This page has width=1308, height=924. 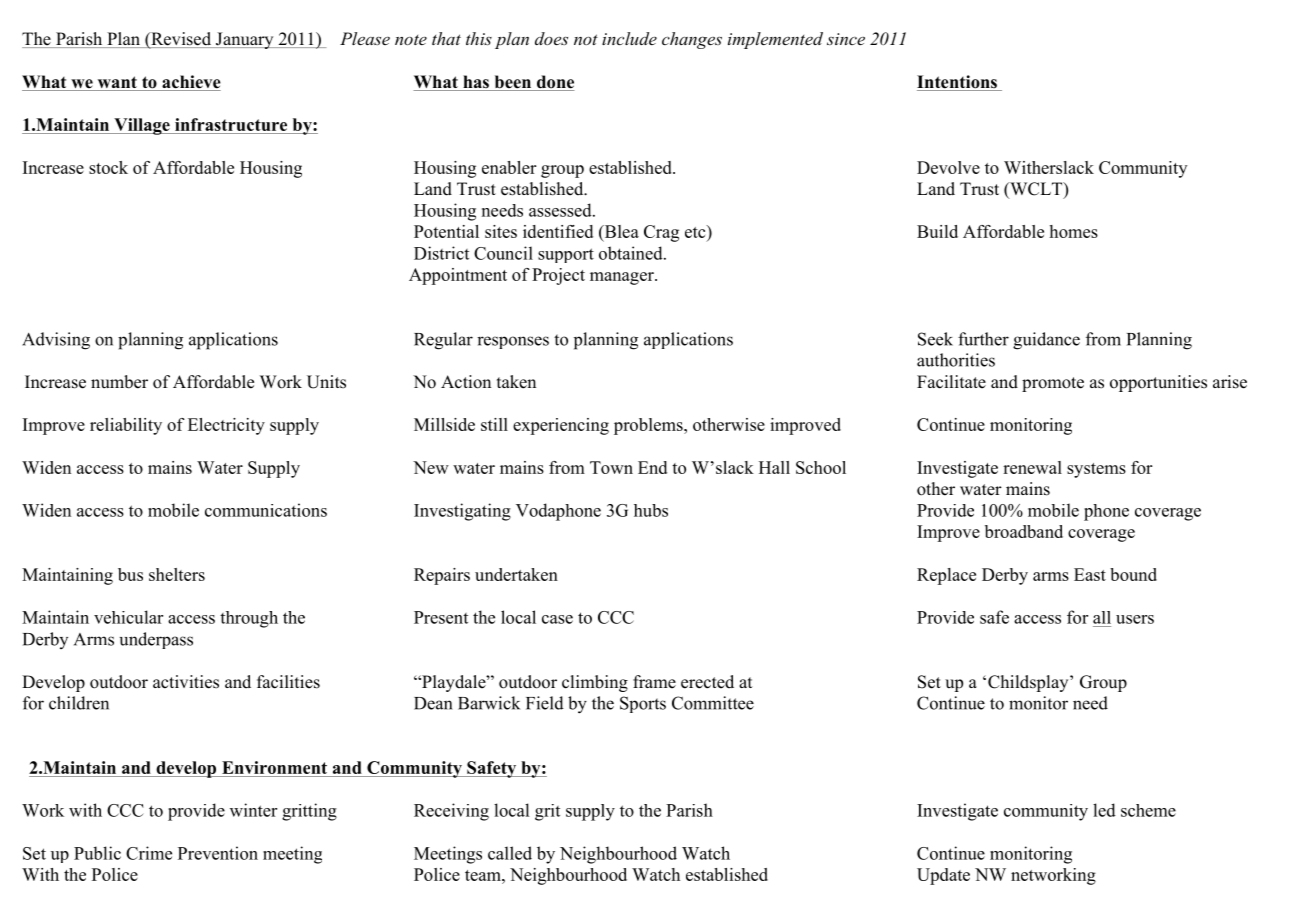 I want to click on shelters, so click(x=177, y=574).
